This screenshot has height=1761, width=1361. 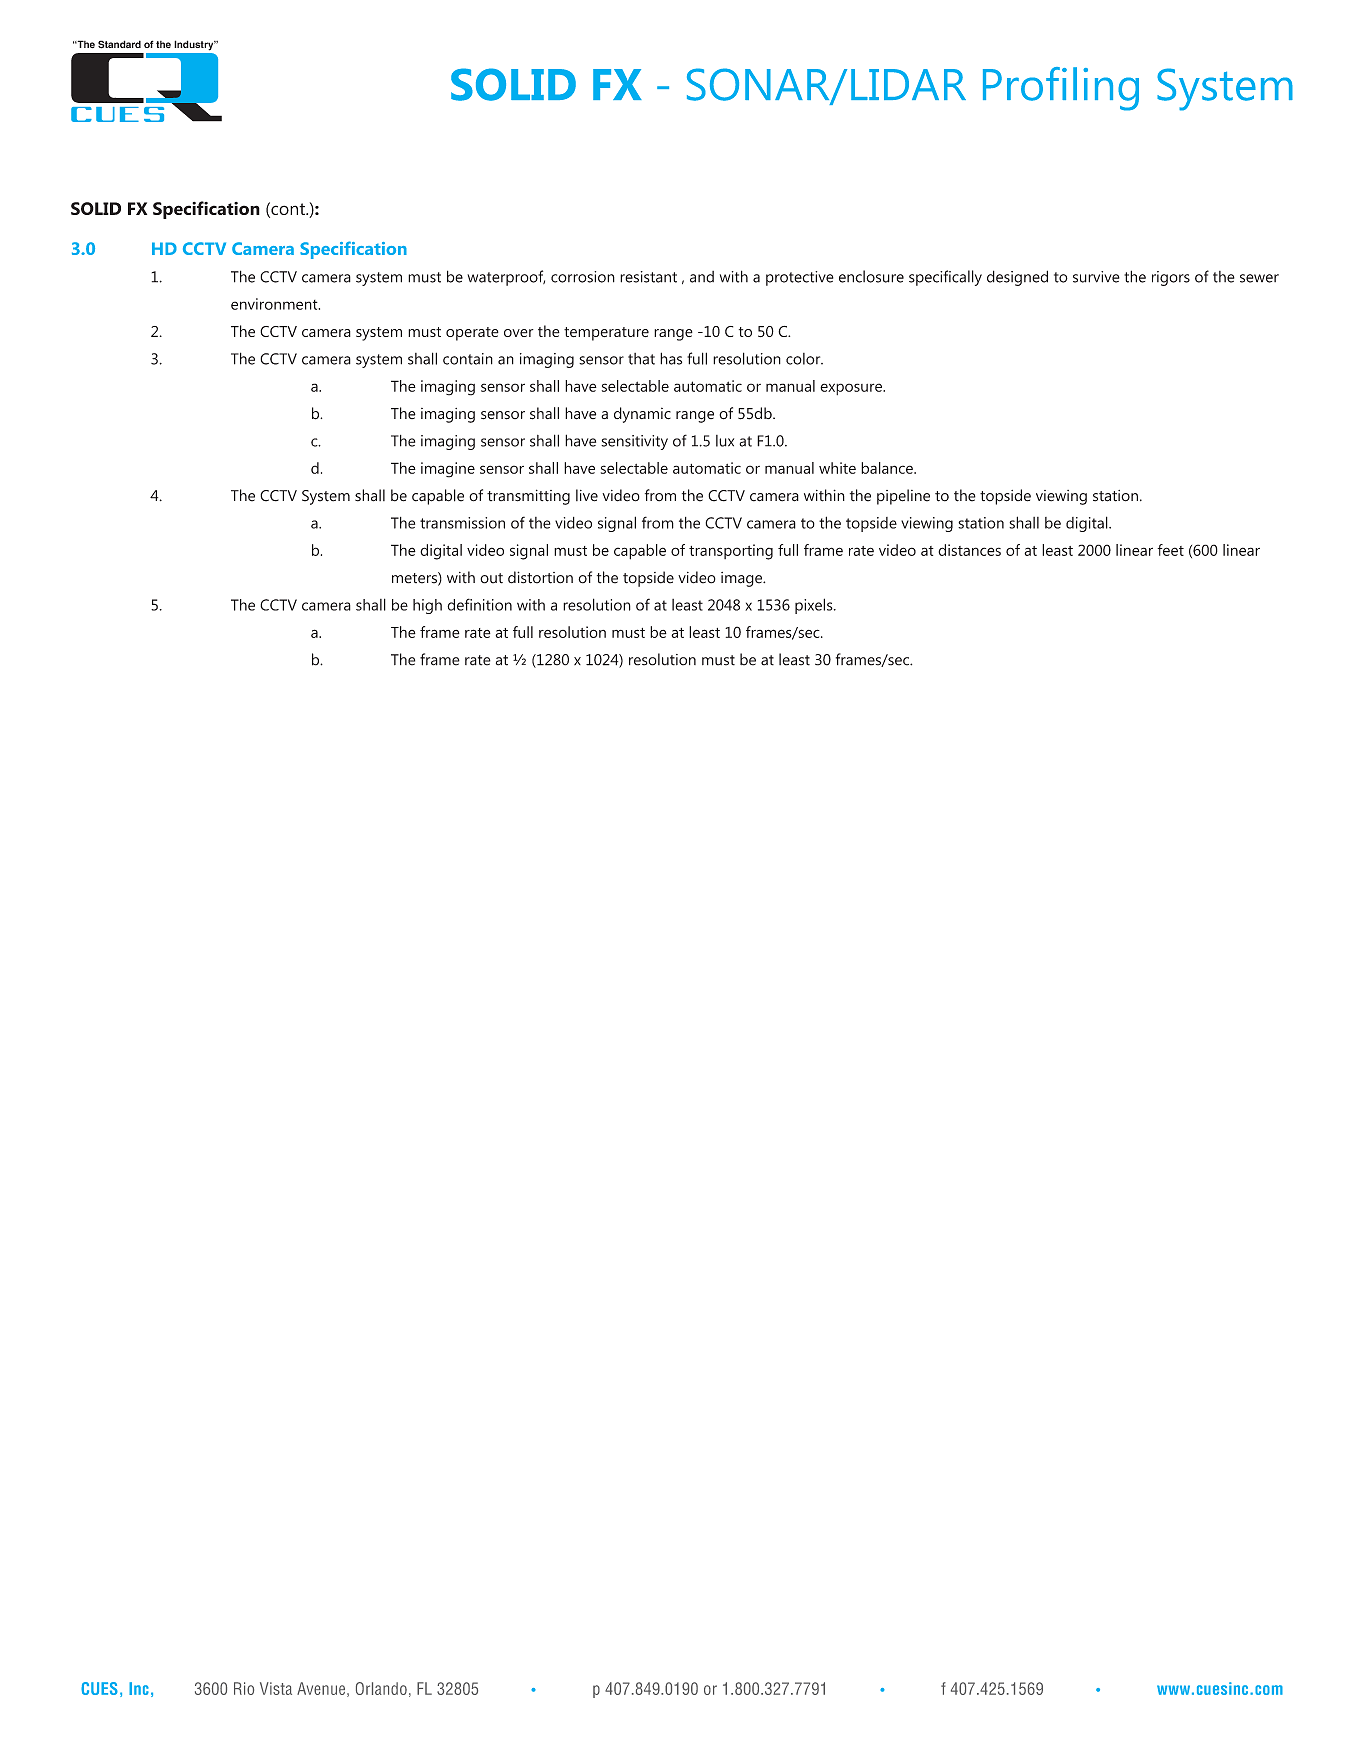 I want to click on defi, so click(x=459, y=604).
